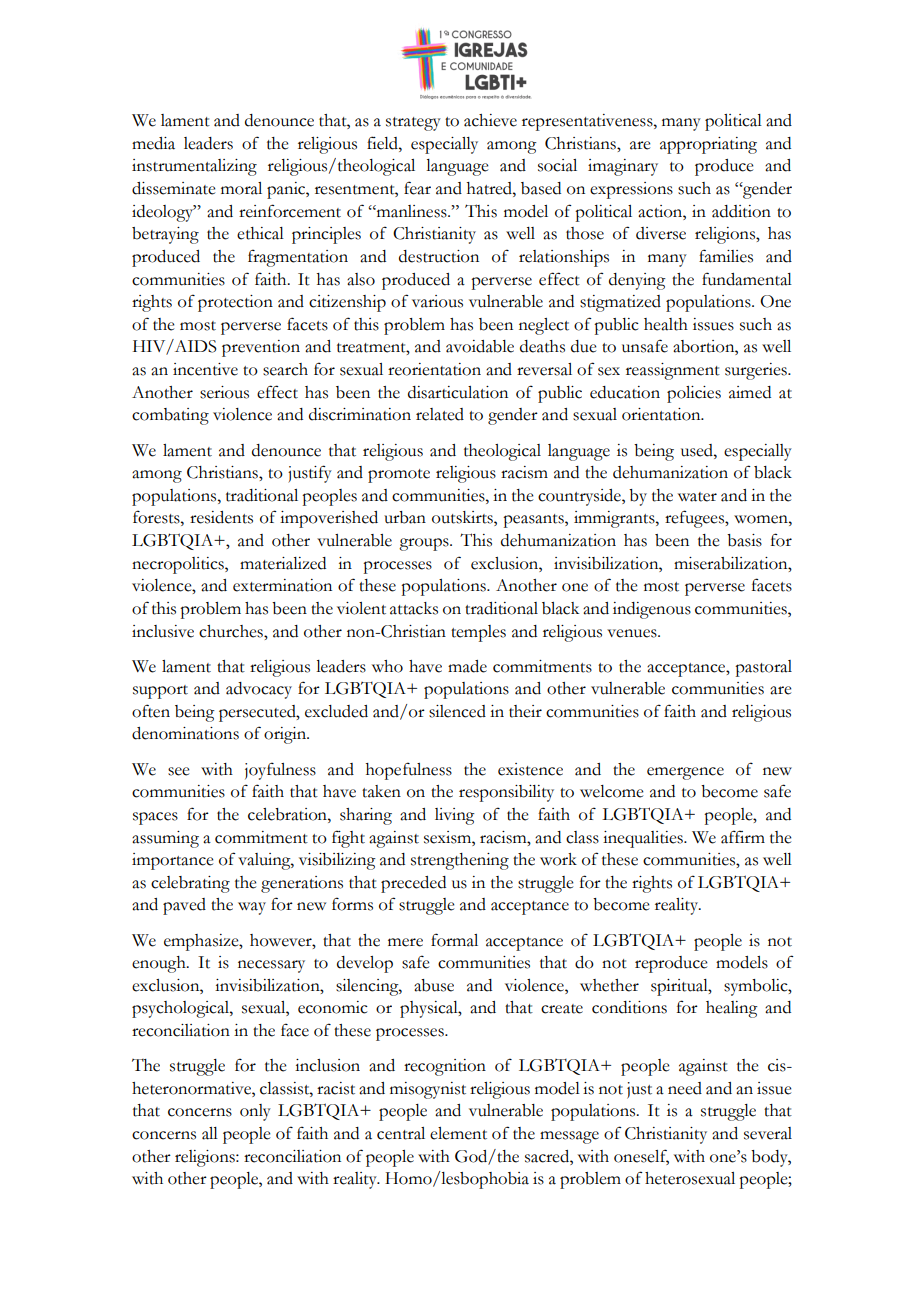 The width and height of the document is (924, 1308). What do you see at coordinates (458, 1133) in the document?
I see `element` at bounding box center [458, 1133].
